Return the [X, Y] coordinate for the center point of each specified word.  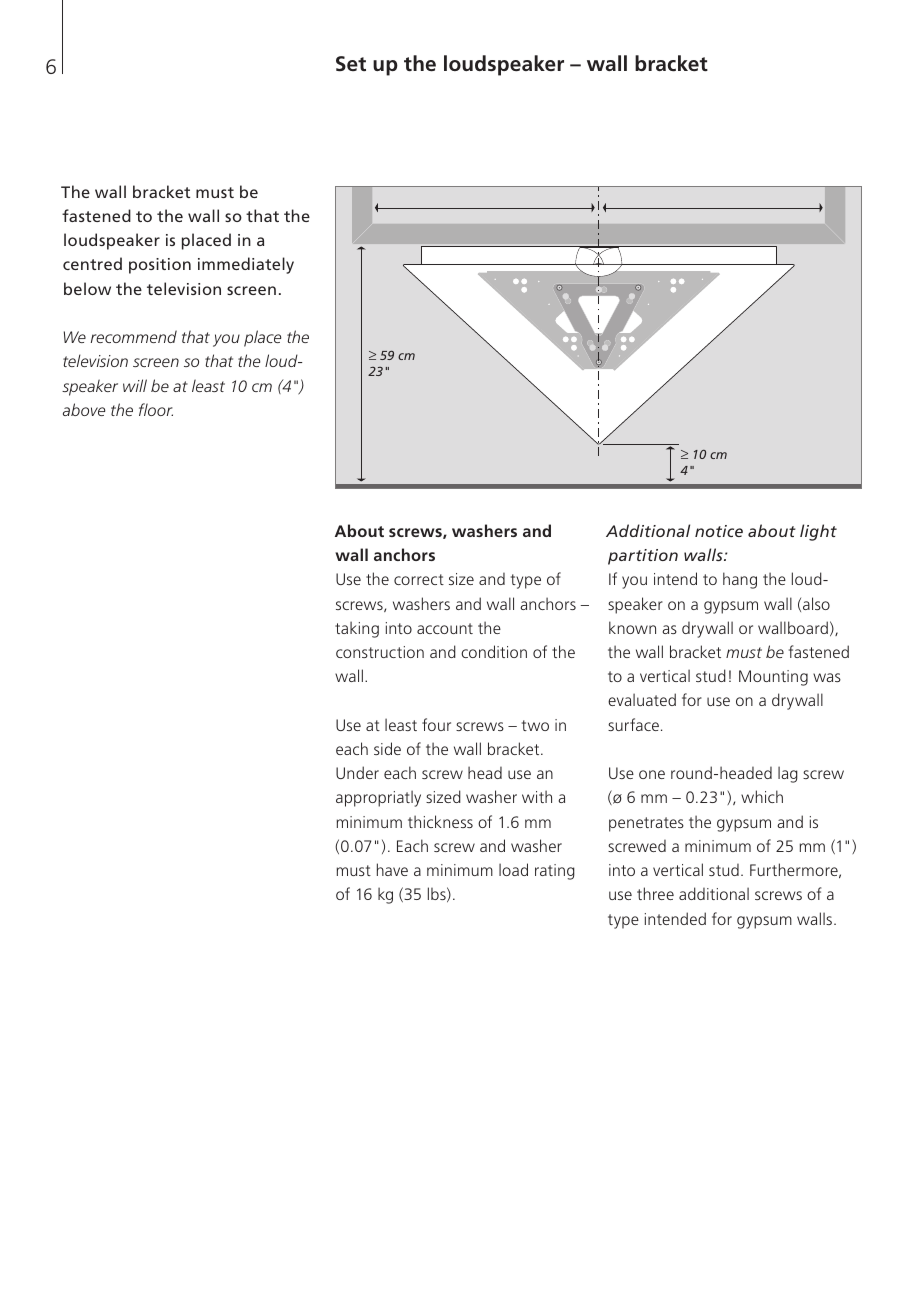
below [87, 288]
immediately [246, 265]
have [392, 869]
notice [719, 531]
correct [419, 579]
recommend [134, 336]
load [513, 869]
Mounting [773, 678]
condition [494, 651]
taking [357, 629]
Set [351, 63]
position [160, 266]
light [818, 532]
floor [156, 409]
